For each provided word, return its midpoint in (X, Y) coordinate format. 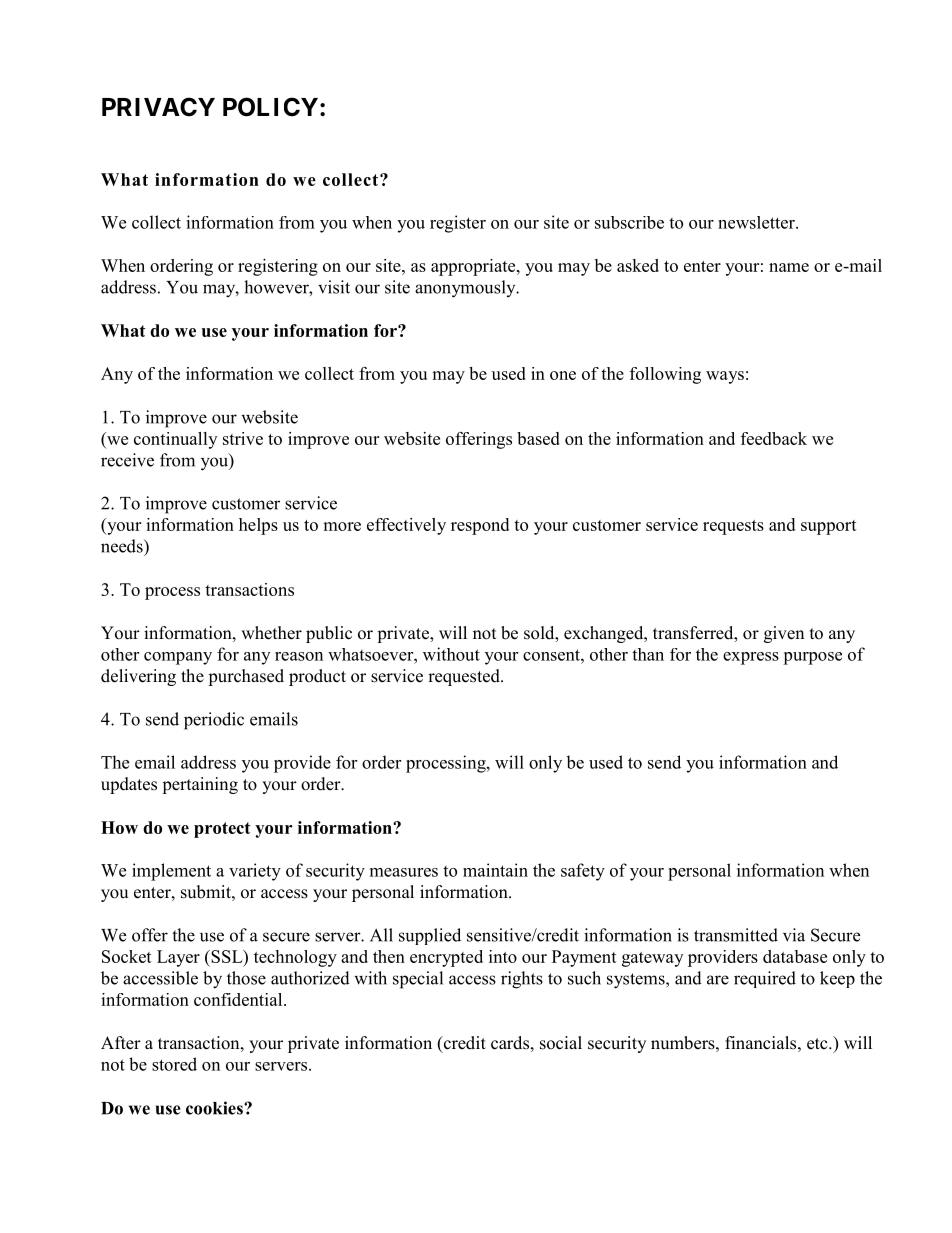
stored (174, 1064)
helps (258, 526)
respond (480, 526)
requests (733, 527)
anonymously (466, 289)
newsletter (757, 222)
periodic (214, 721)
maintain (495, 870)
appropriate (474, 267)
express (751, 658)
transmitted (736, 935)
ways (725, 377)
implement (171, 872)
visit (334, 287)
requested (465, 677)
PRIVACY (158, 107)
